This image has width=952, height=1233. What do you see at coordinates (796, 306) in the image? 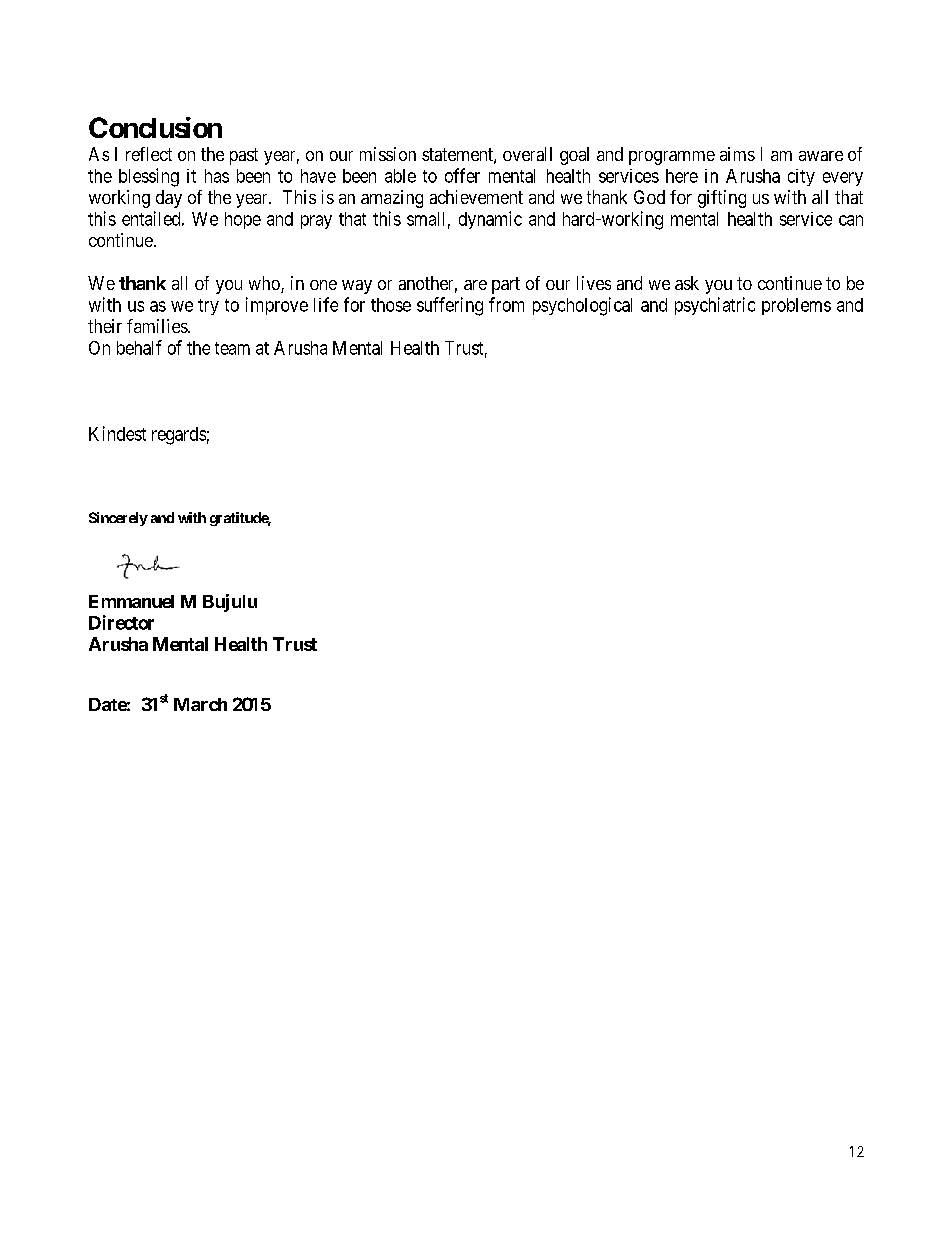
I see `problems` at bounding box center [796, 306].
